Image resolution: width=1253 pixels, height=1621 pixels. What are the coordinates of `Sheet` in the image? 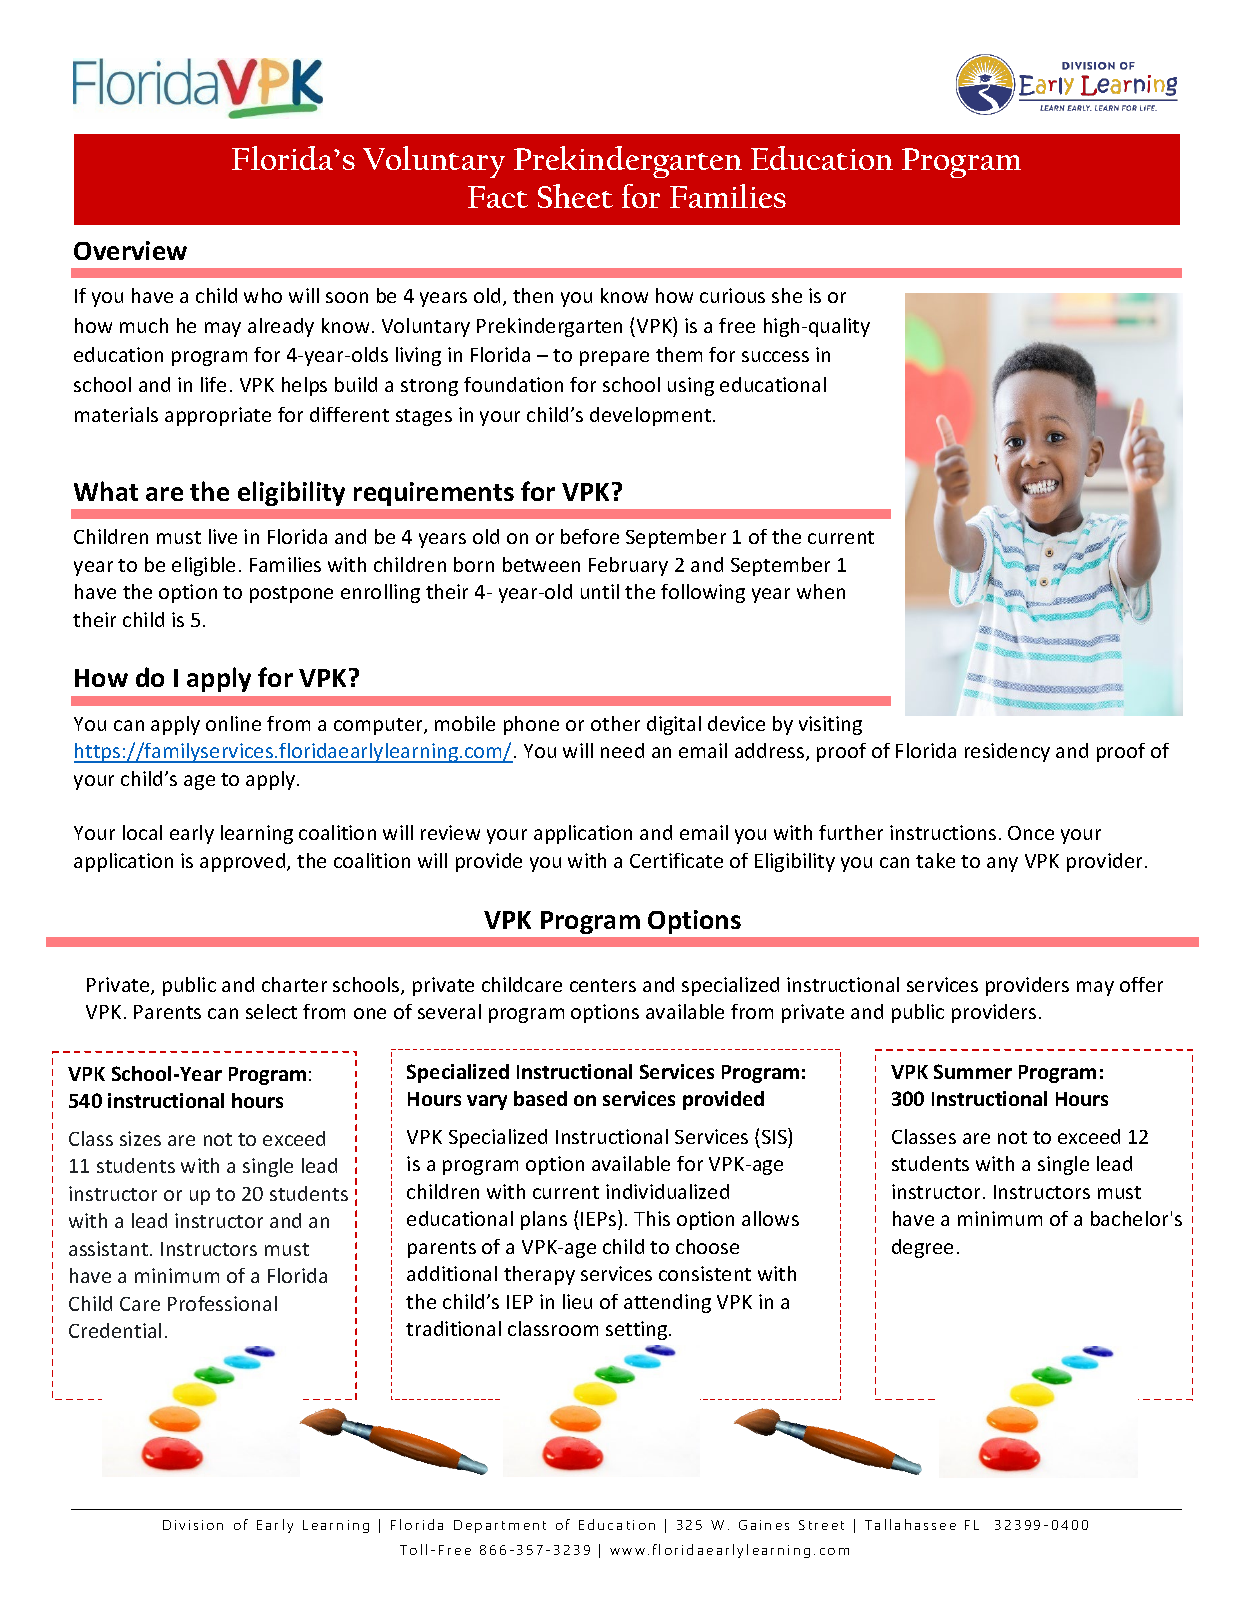 It's located at (575, 196).
